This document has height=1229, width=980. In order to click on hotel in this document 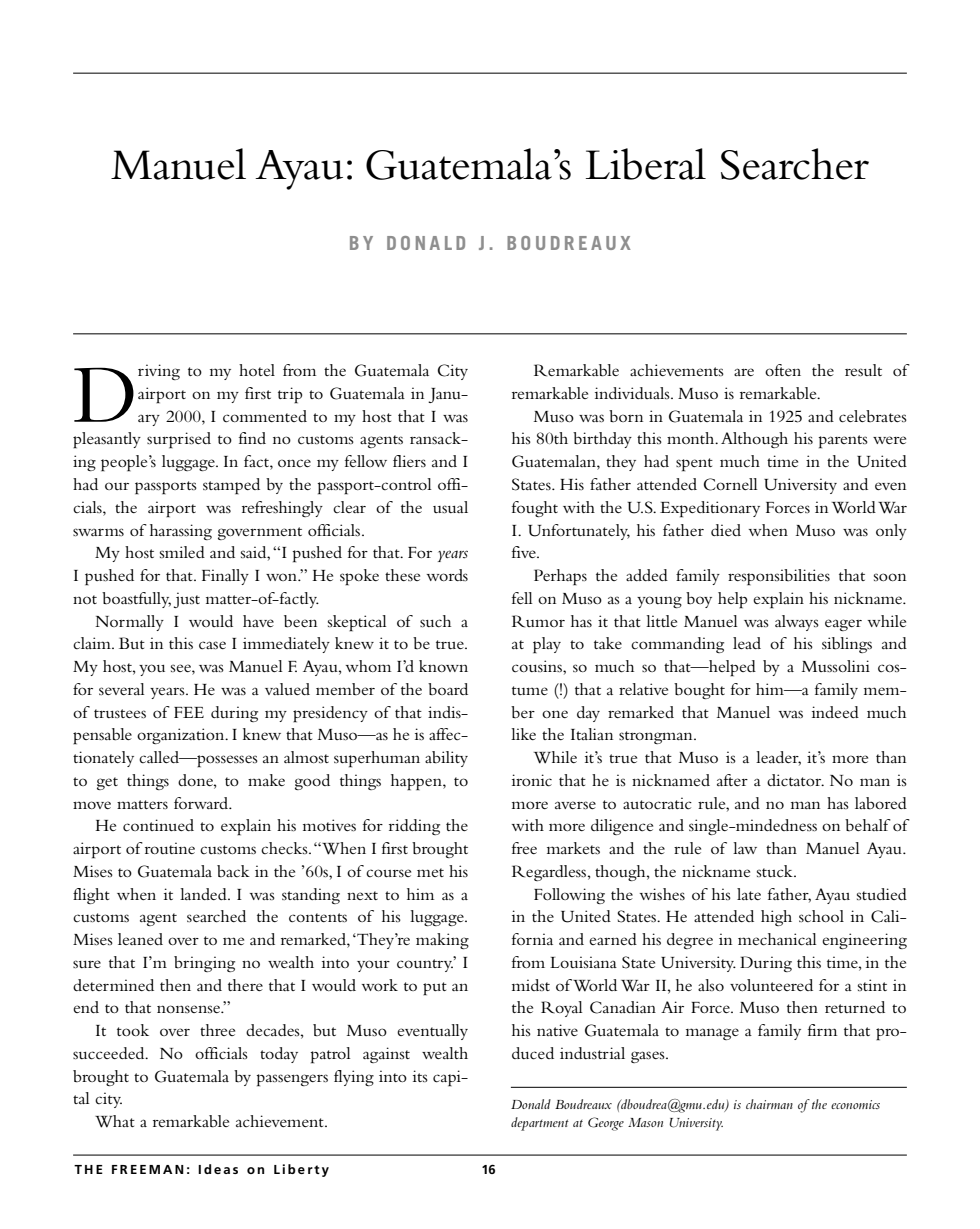, I will do `click(257, 370)`.
